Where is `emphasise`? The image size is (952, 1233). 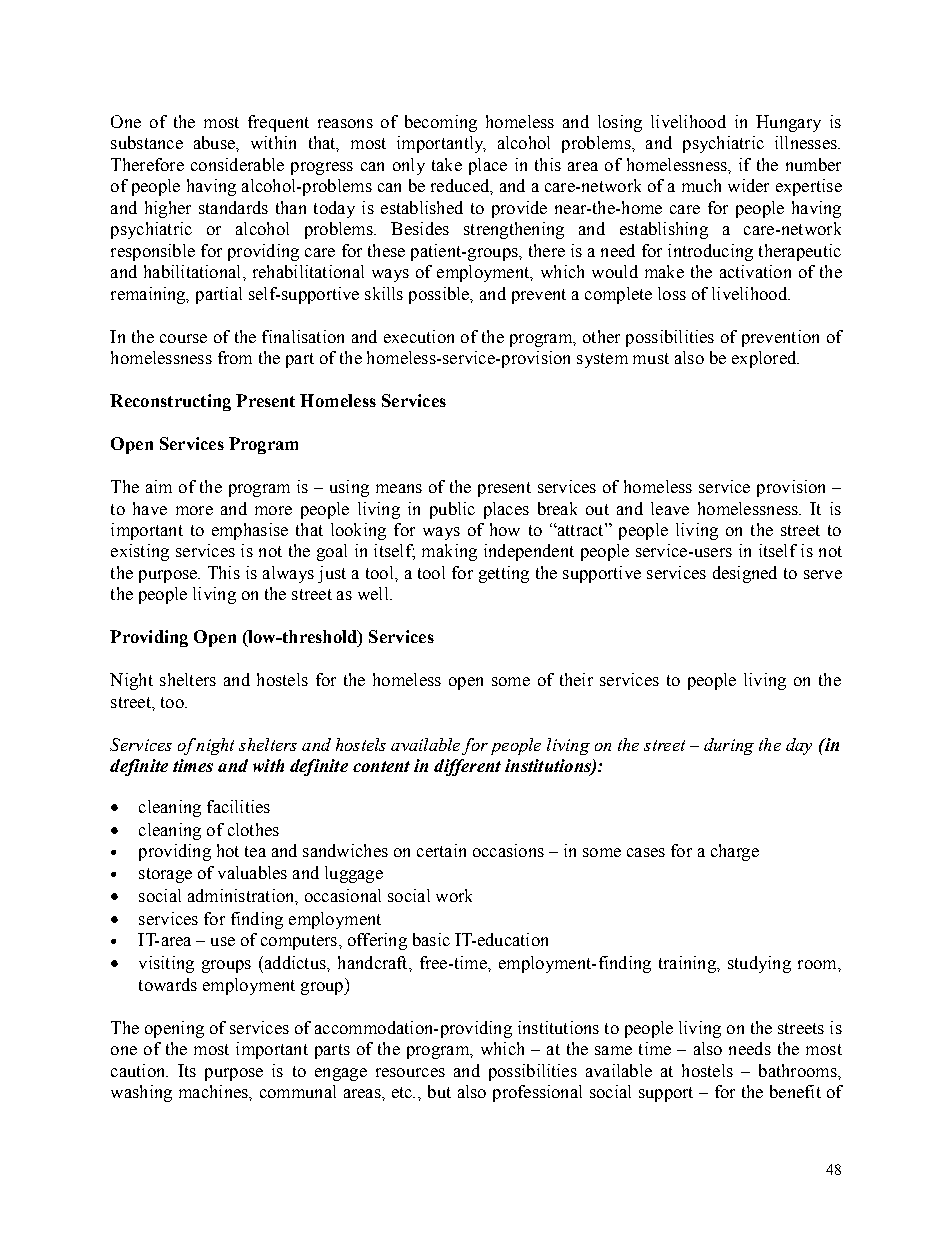
emphasise is located at coordinates (250, 531).
